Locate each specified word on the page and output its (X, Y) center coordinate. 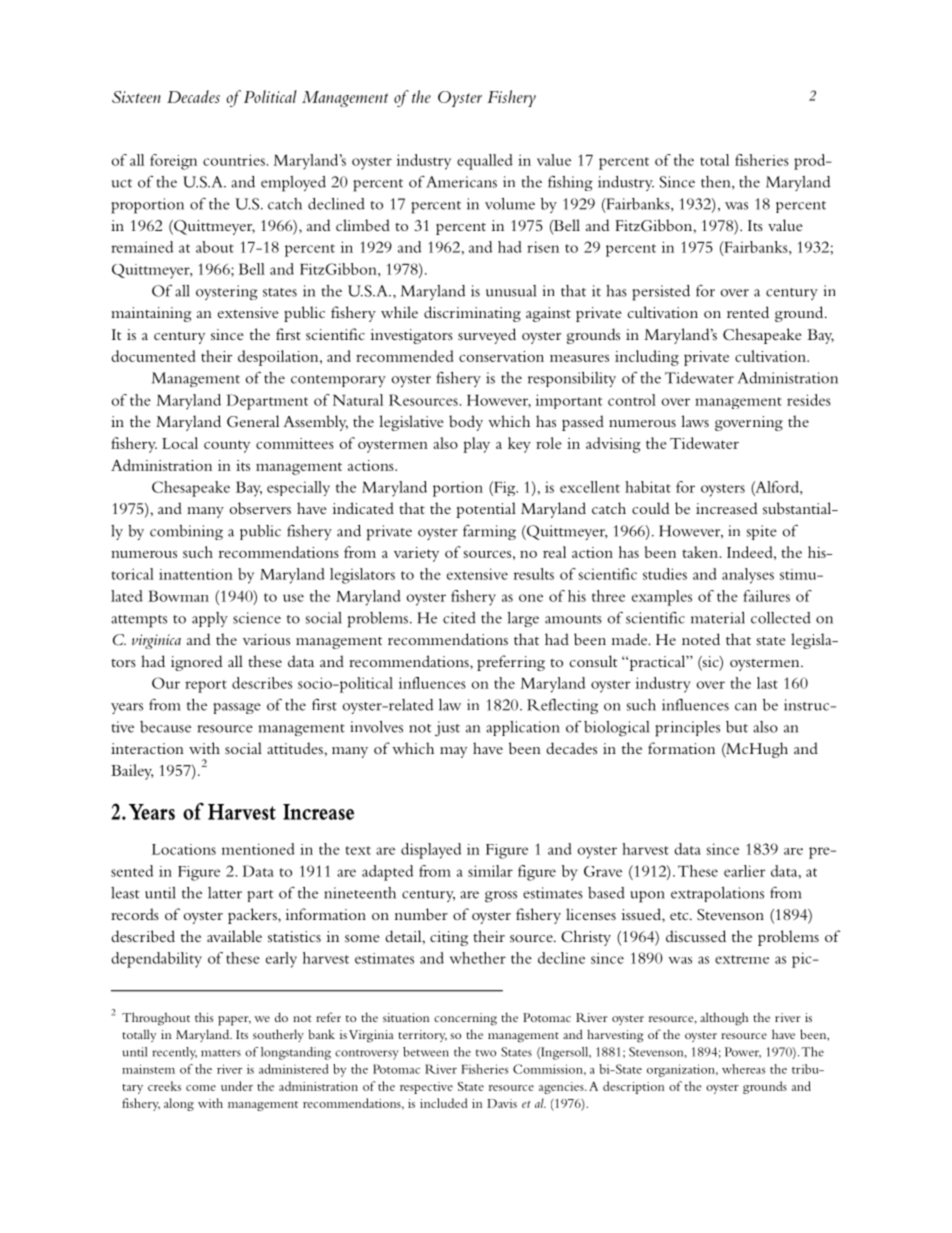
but (737, 727)
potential (486, 510)
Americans (461, 182)
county (227, 446)
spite (762, 532)
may (453, 752)
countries (235, 160)
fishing (570, 183)
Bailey (132, 772)
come (201, 1088)
